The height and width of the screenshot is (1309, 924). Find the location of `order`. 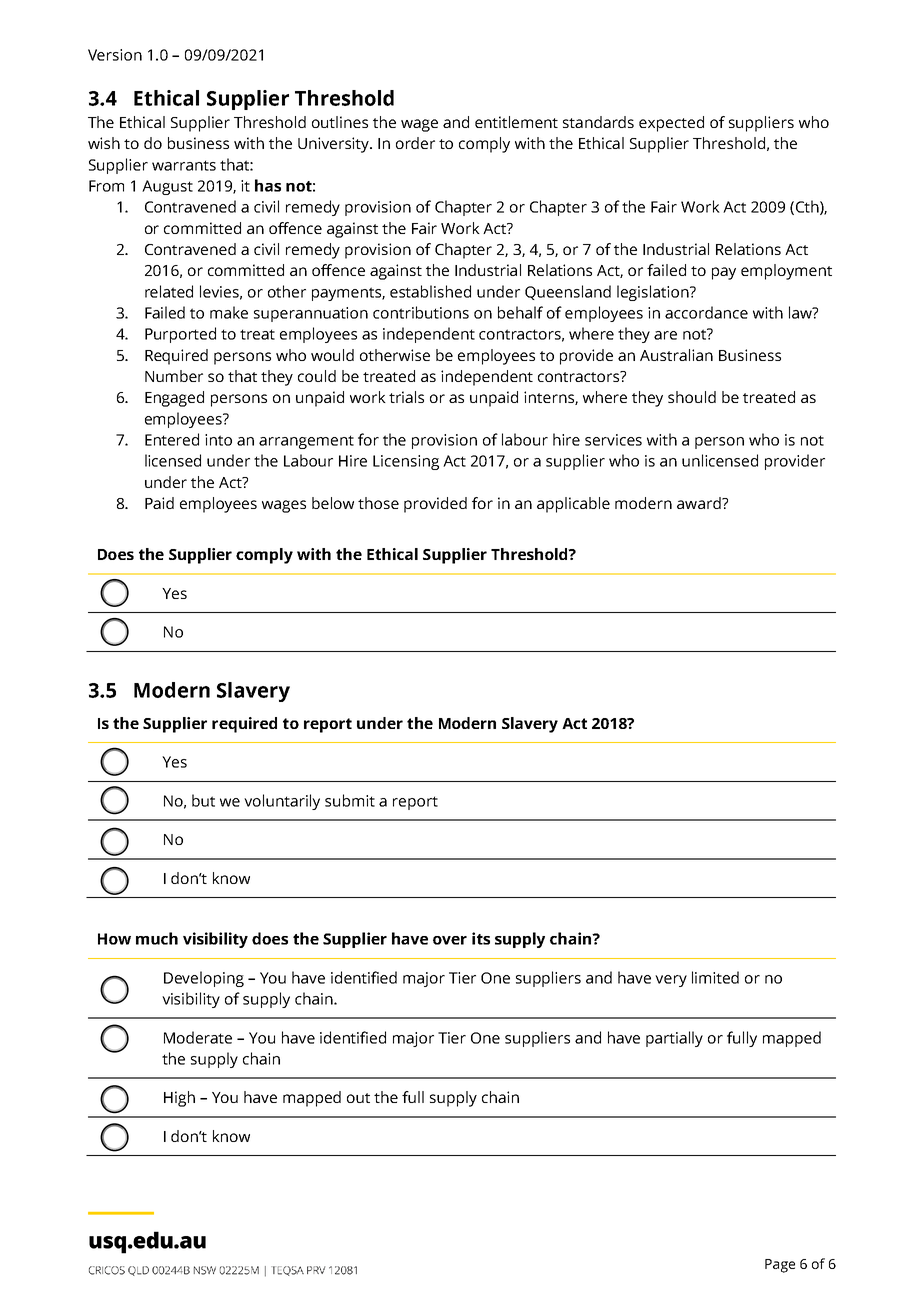

order is located at coordinates (415, 143).
